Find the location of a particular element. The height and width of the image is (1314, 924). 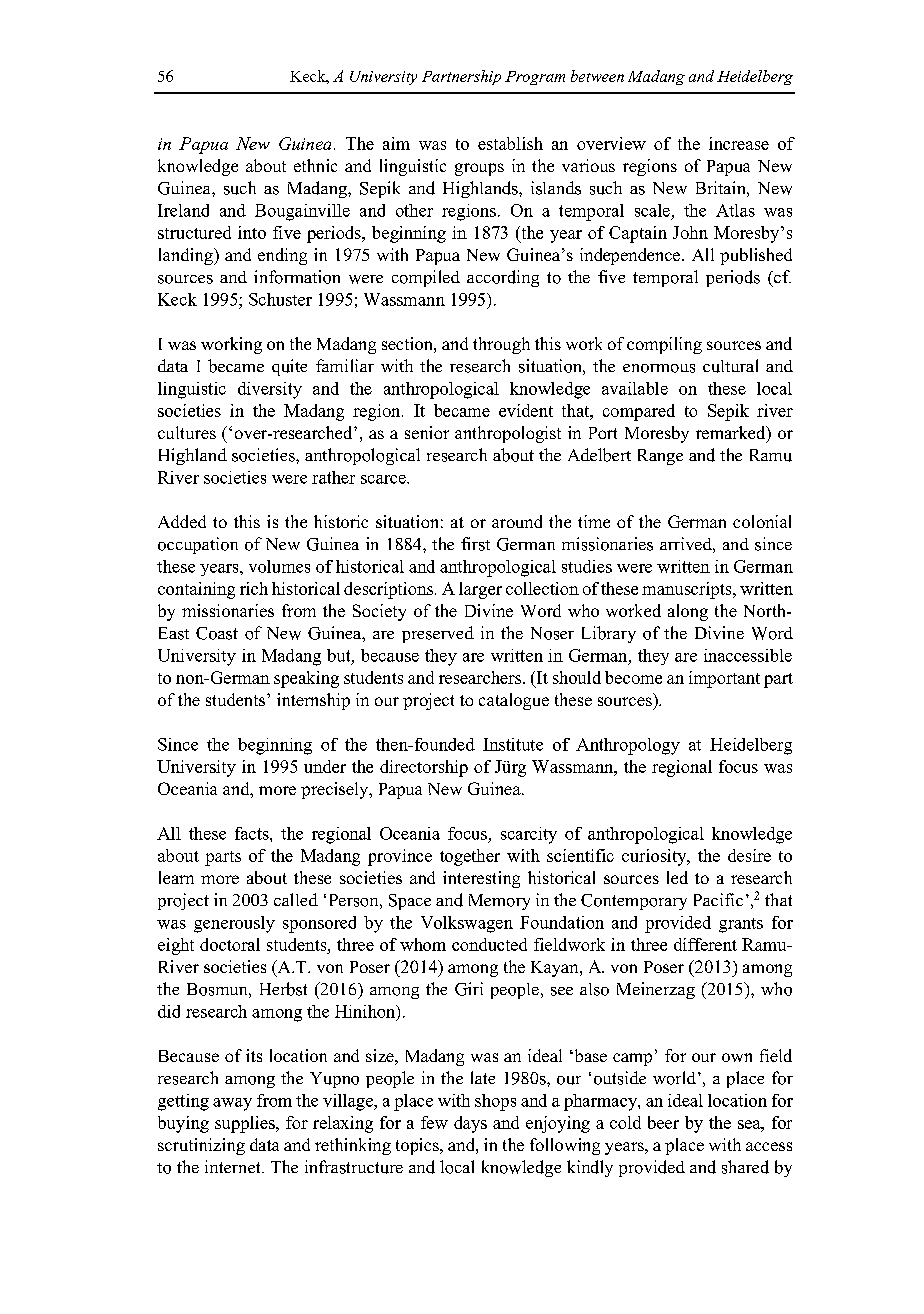

increase is located at coordinates (739, 143).
